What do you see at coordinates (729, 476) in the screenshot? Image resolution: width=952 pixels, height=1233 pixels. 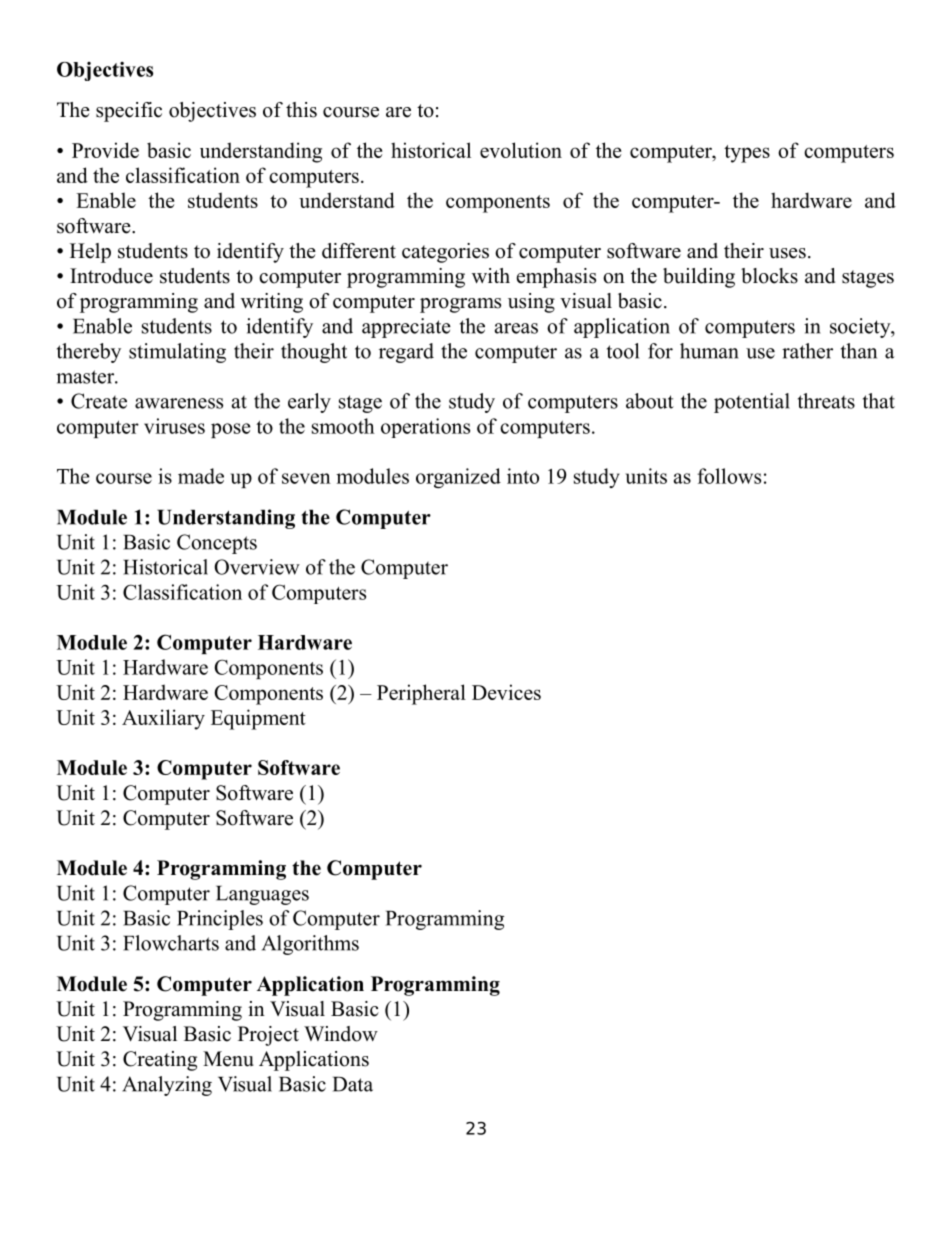 I see `follows` at bounding box center [729, 476].
